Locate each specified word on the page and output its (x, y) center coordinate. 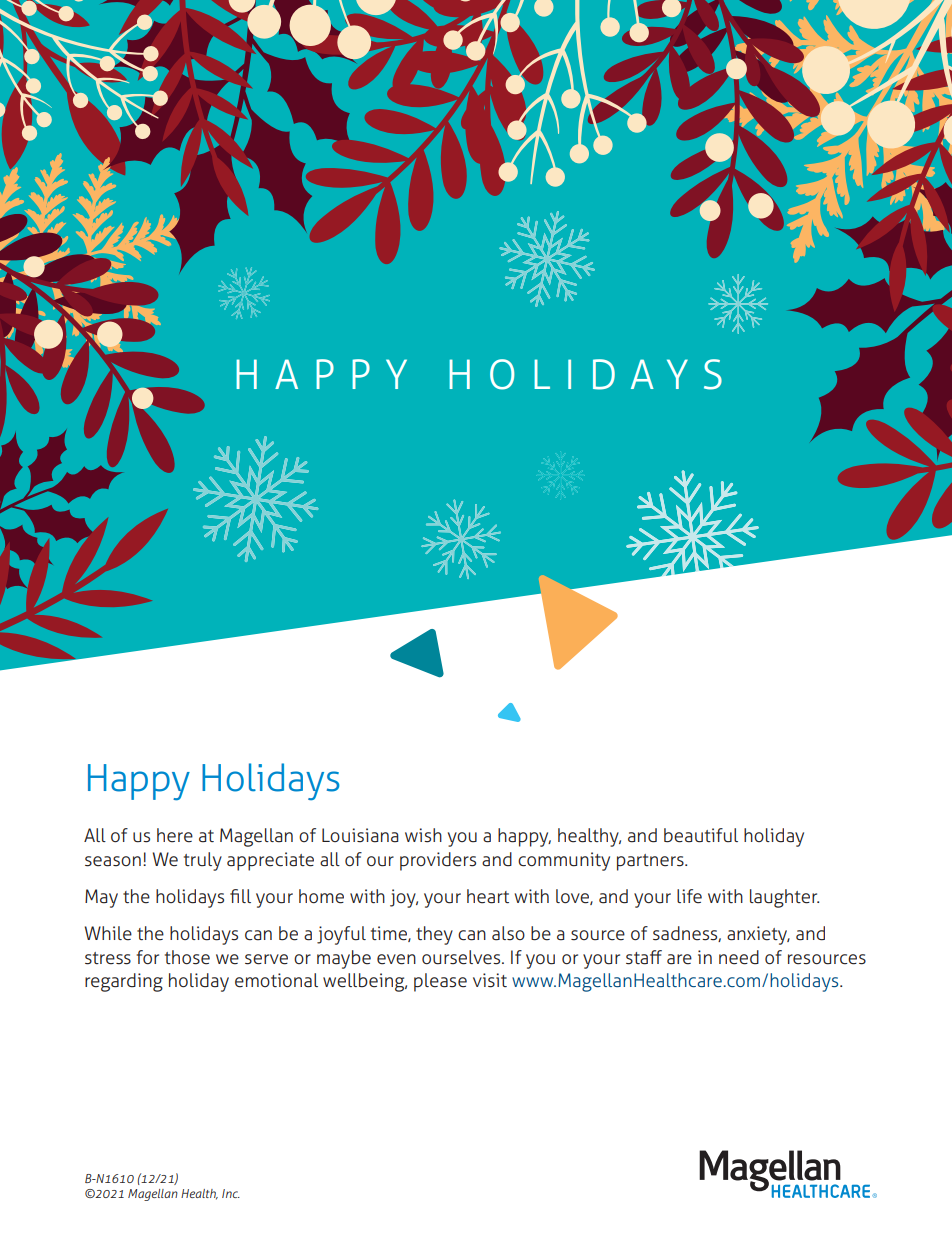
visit (490, 980)
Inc (231, 1193)
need (739, 957)
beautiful (701, 835)
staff (644, 957)
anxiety (758, 935)
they (434, 935)
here (175, 835)
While (108, 933)
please (440, 982)
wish (423, 835)
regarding (124, 982)
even (396, 959)
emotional (276, 980)
